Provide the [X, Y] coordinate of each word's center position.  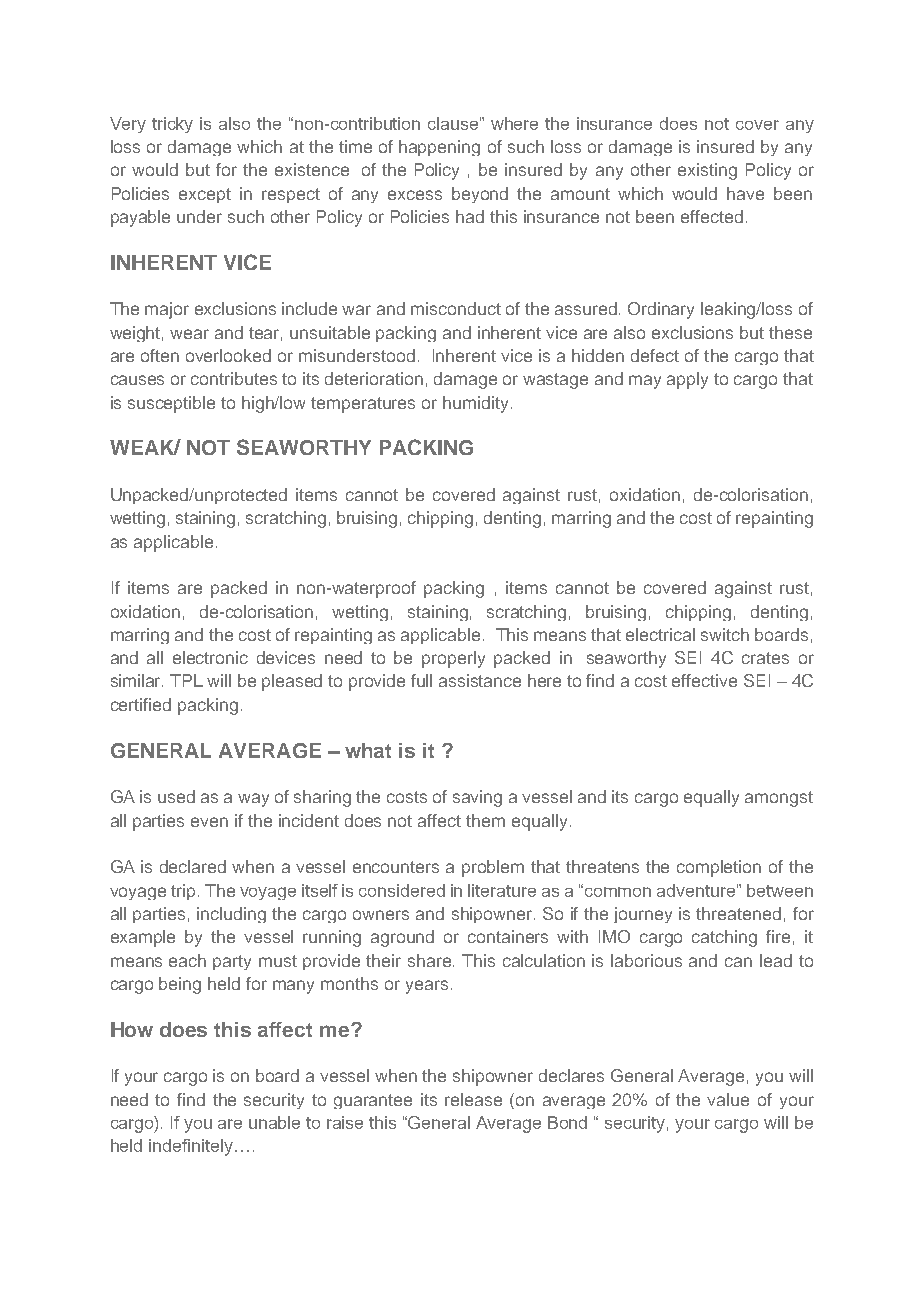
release [473, 1099]
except [205, 195]
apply [687, 380]
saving [477, 798]
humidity [477, 404]
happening [439, 148]
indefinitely [191, 1147]
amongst [779, 799]
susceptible [171, 404]
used [176, 796]
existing [707, 171]
